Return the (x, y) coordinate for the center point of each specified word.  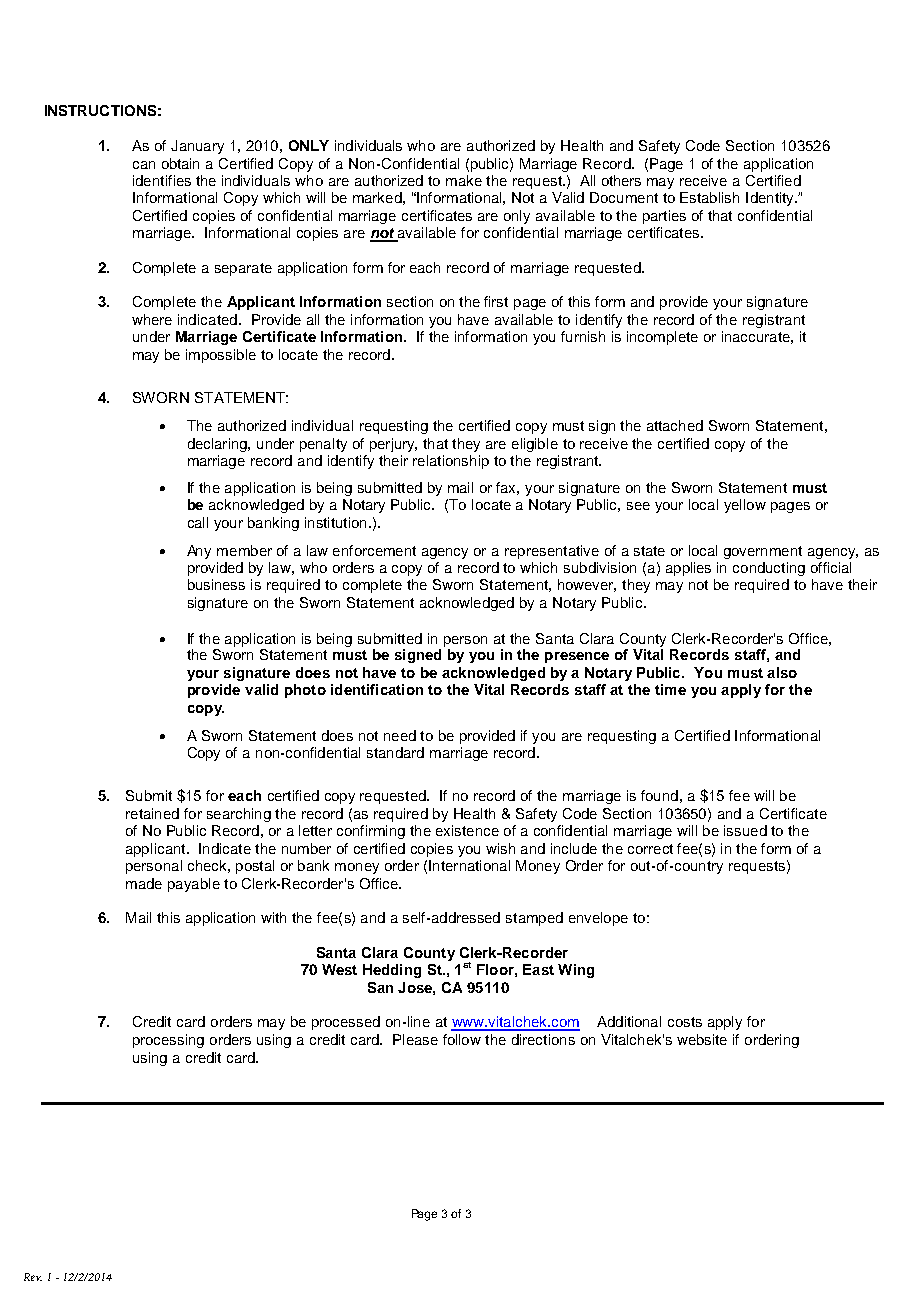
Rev (33, 1277)
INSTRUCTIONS (100, 110)
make (464, 180)
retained (152, 813)
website (702, 1039)
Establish (709, 197)
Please (415, 1039)
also (782, 672)
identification (377, 689)
